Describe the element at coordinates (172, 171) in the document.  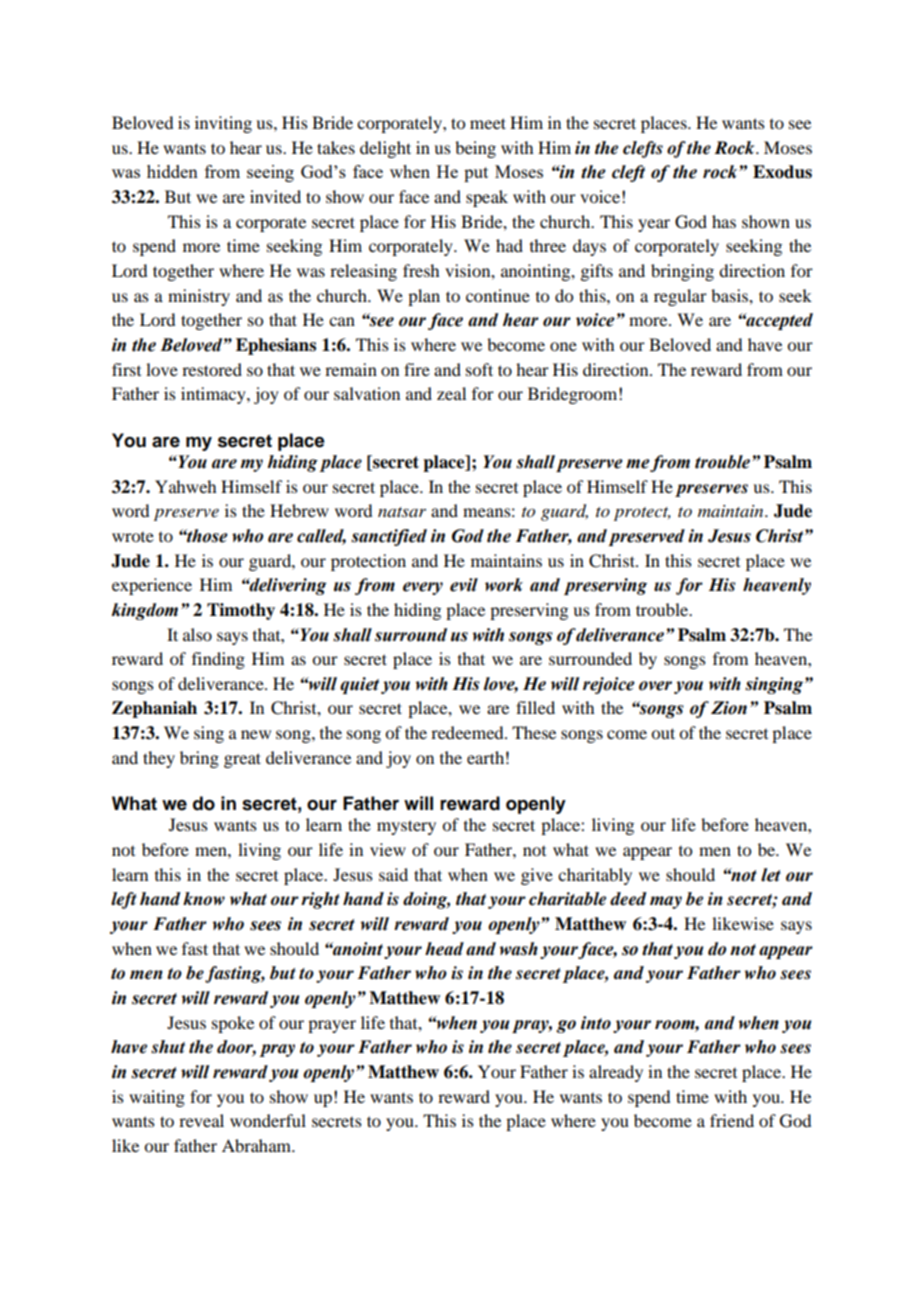
I see `hidden` at that location.
